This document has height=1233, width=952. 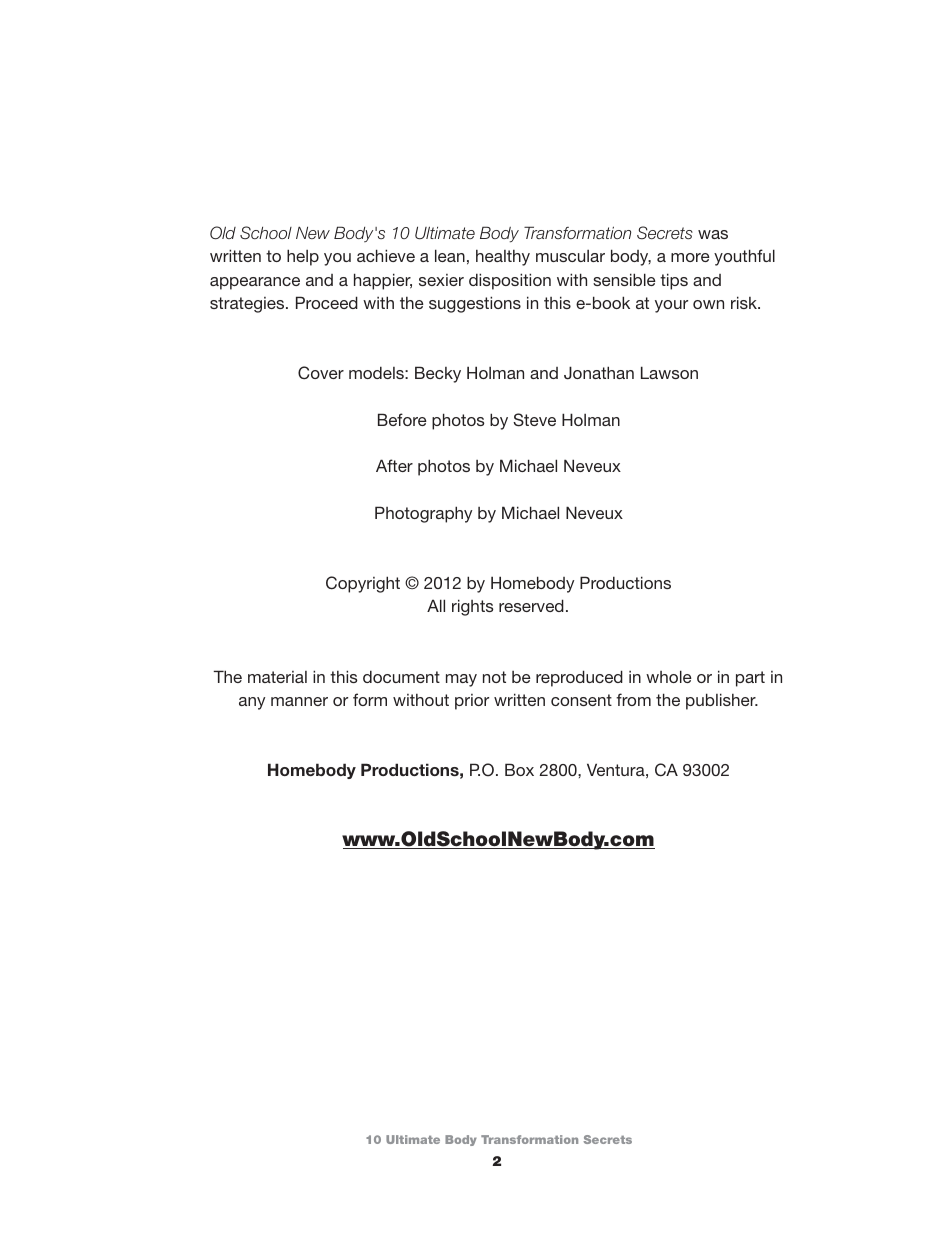 I want to click on reserved, so click(x=531, y=605).
